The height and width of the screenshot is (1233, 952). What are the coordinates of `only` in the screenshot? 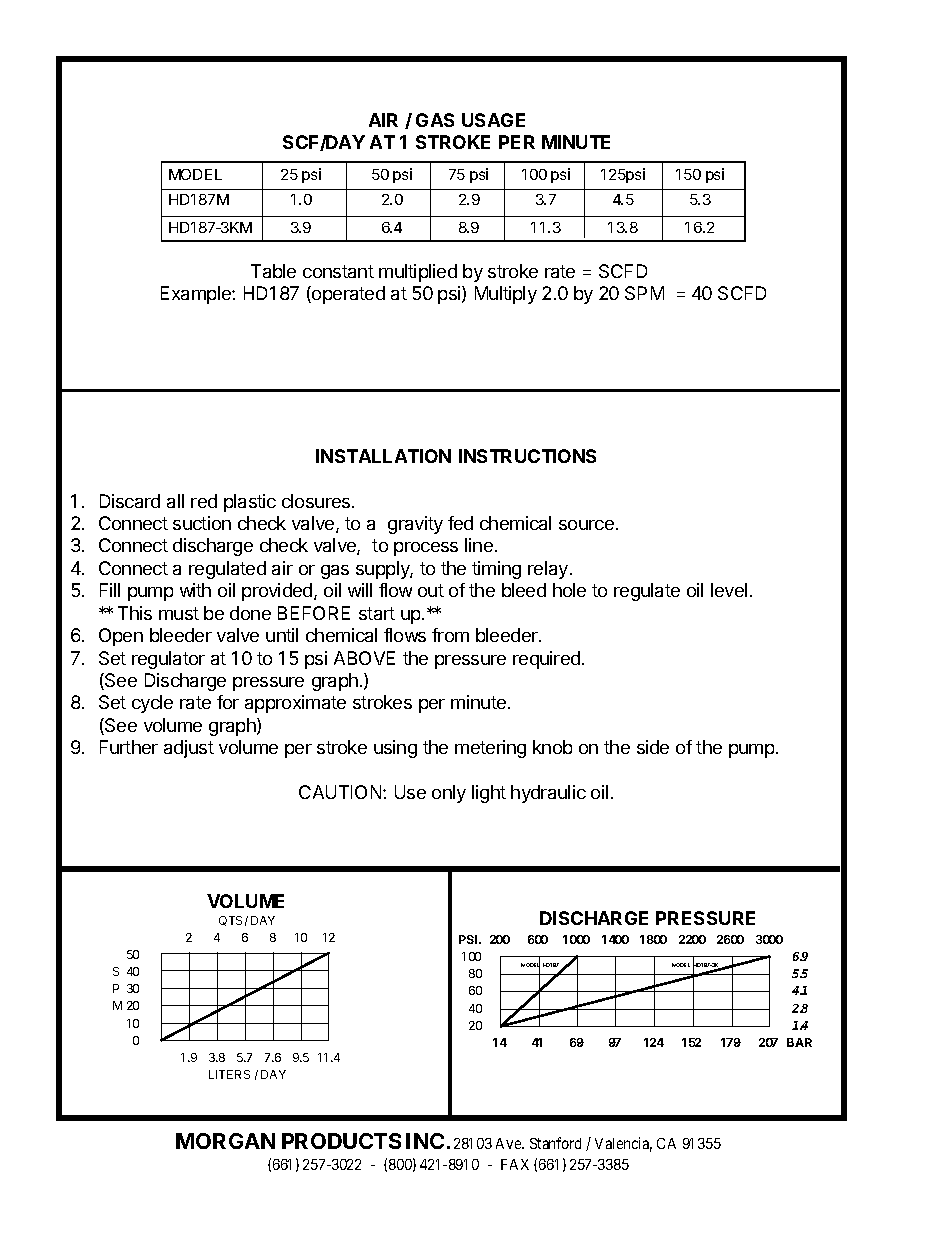 It's located at (449, 794).
